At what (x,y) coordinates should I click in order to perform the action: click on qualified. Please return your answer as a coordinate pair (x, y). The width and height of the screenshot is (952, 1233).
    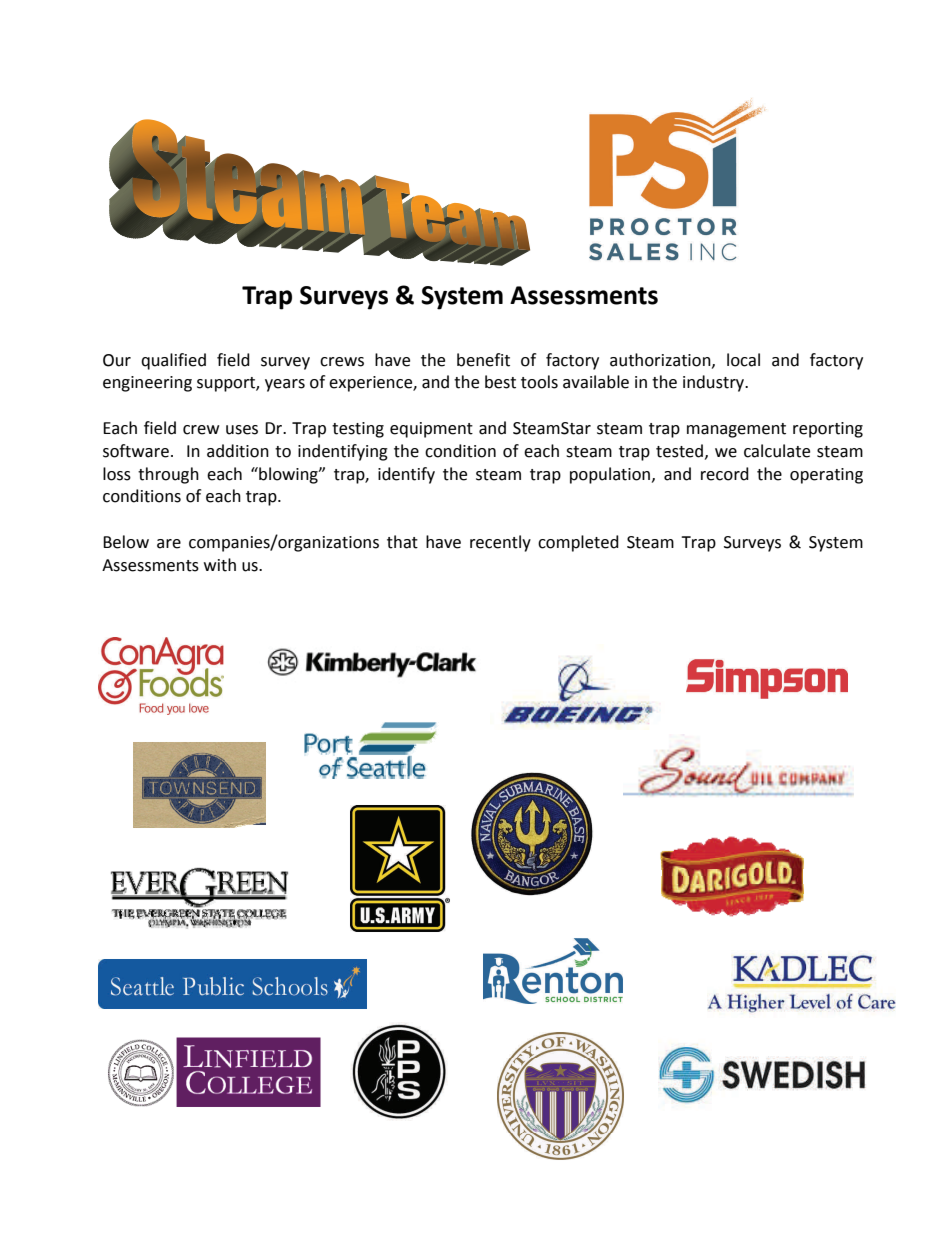
    Looking at the image, I should click on (173, 361).
